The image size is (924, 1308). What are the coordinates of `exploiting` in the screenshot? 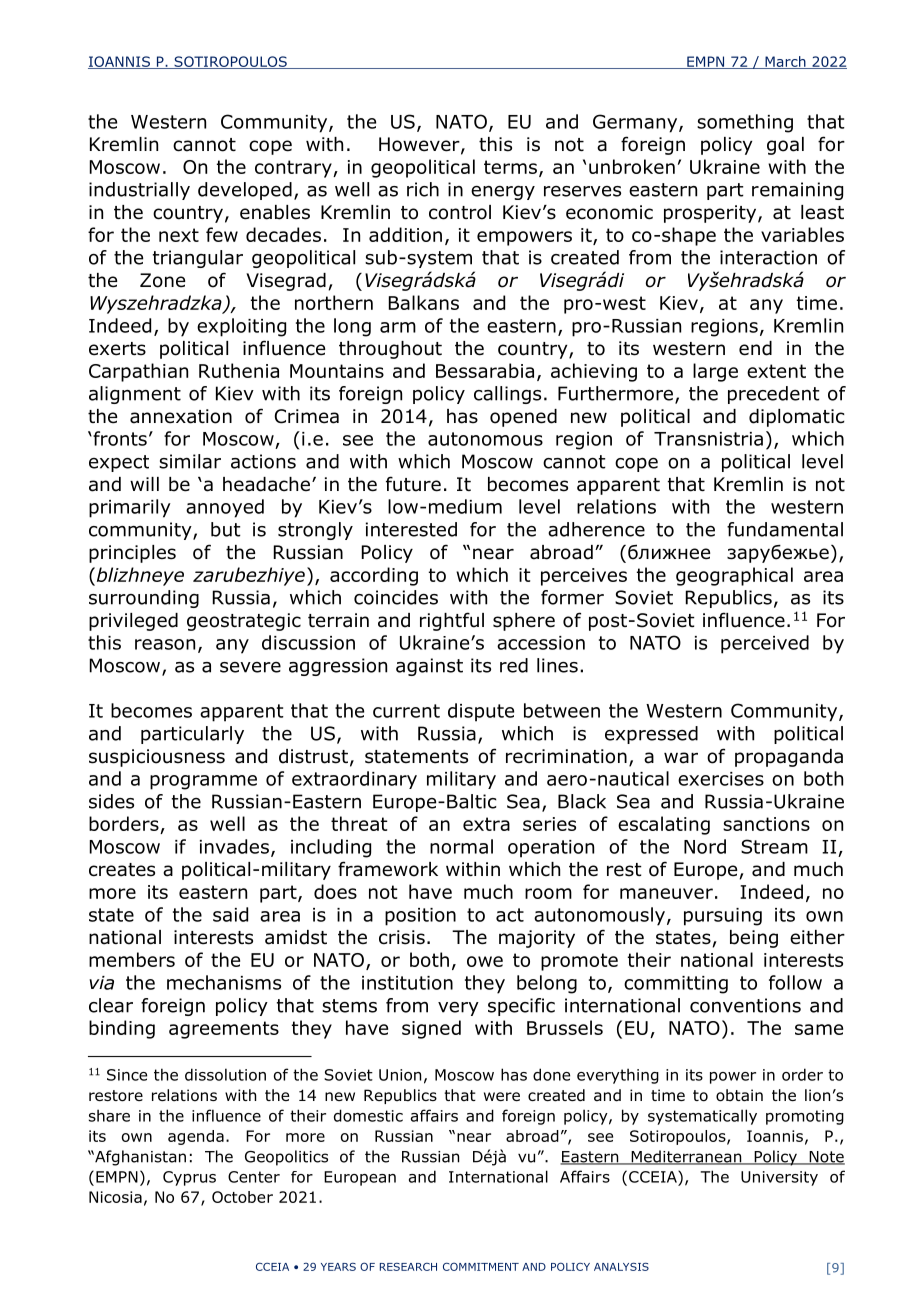 It's located at (241, 327).
